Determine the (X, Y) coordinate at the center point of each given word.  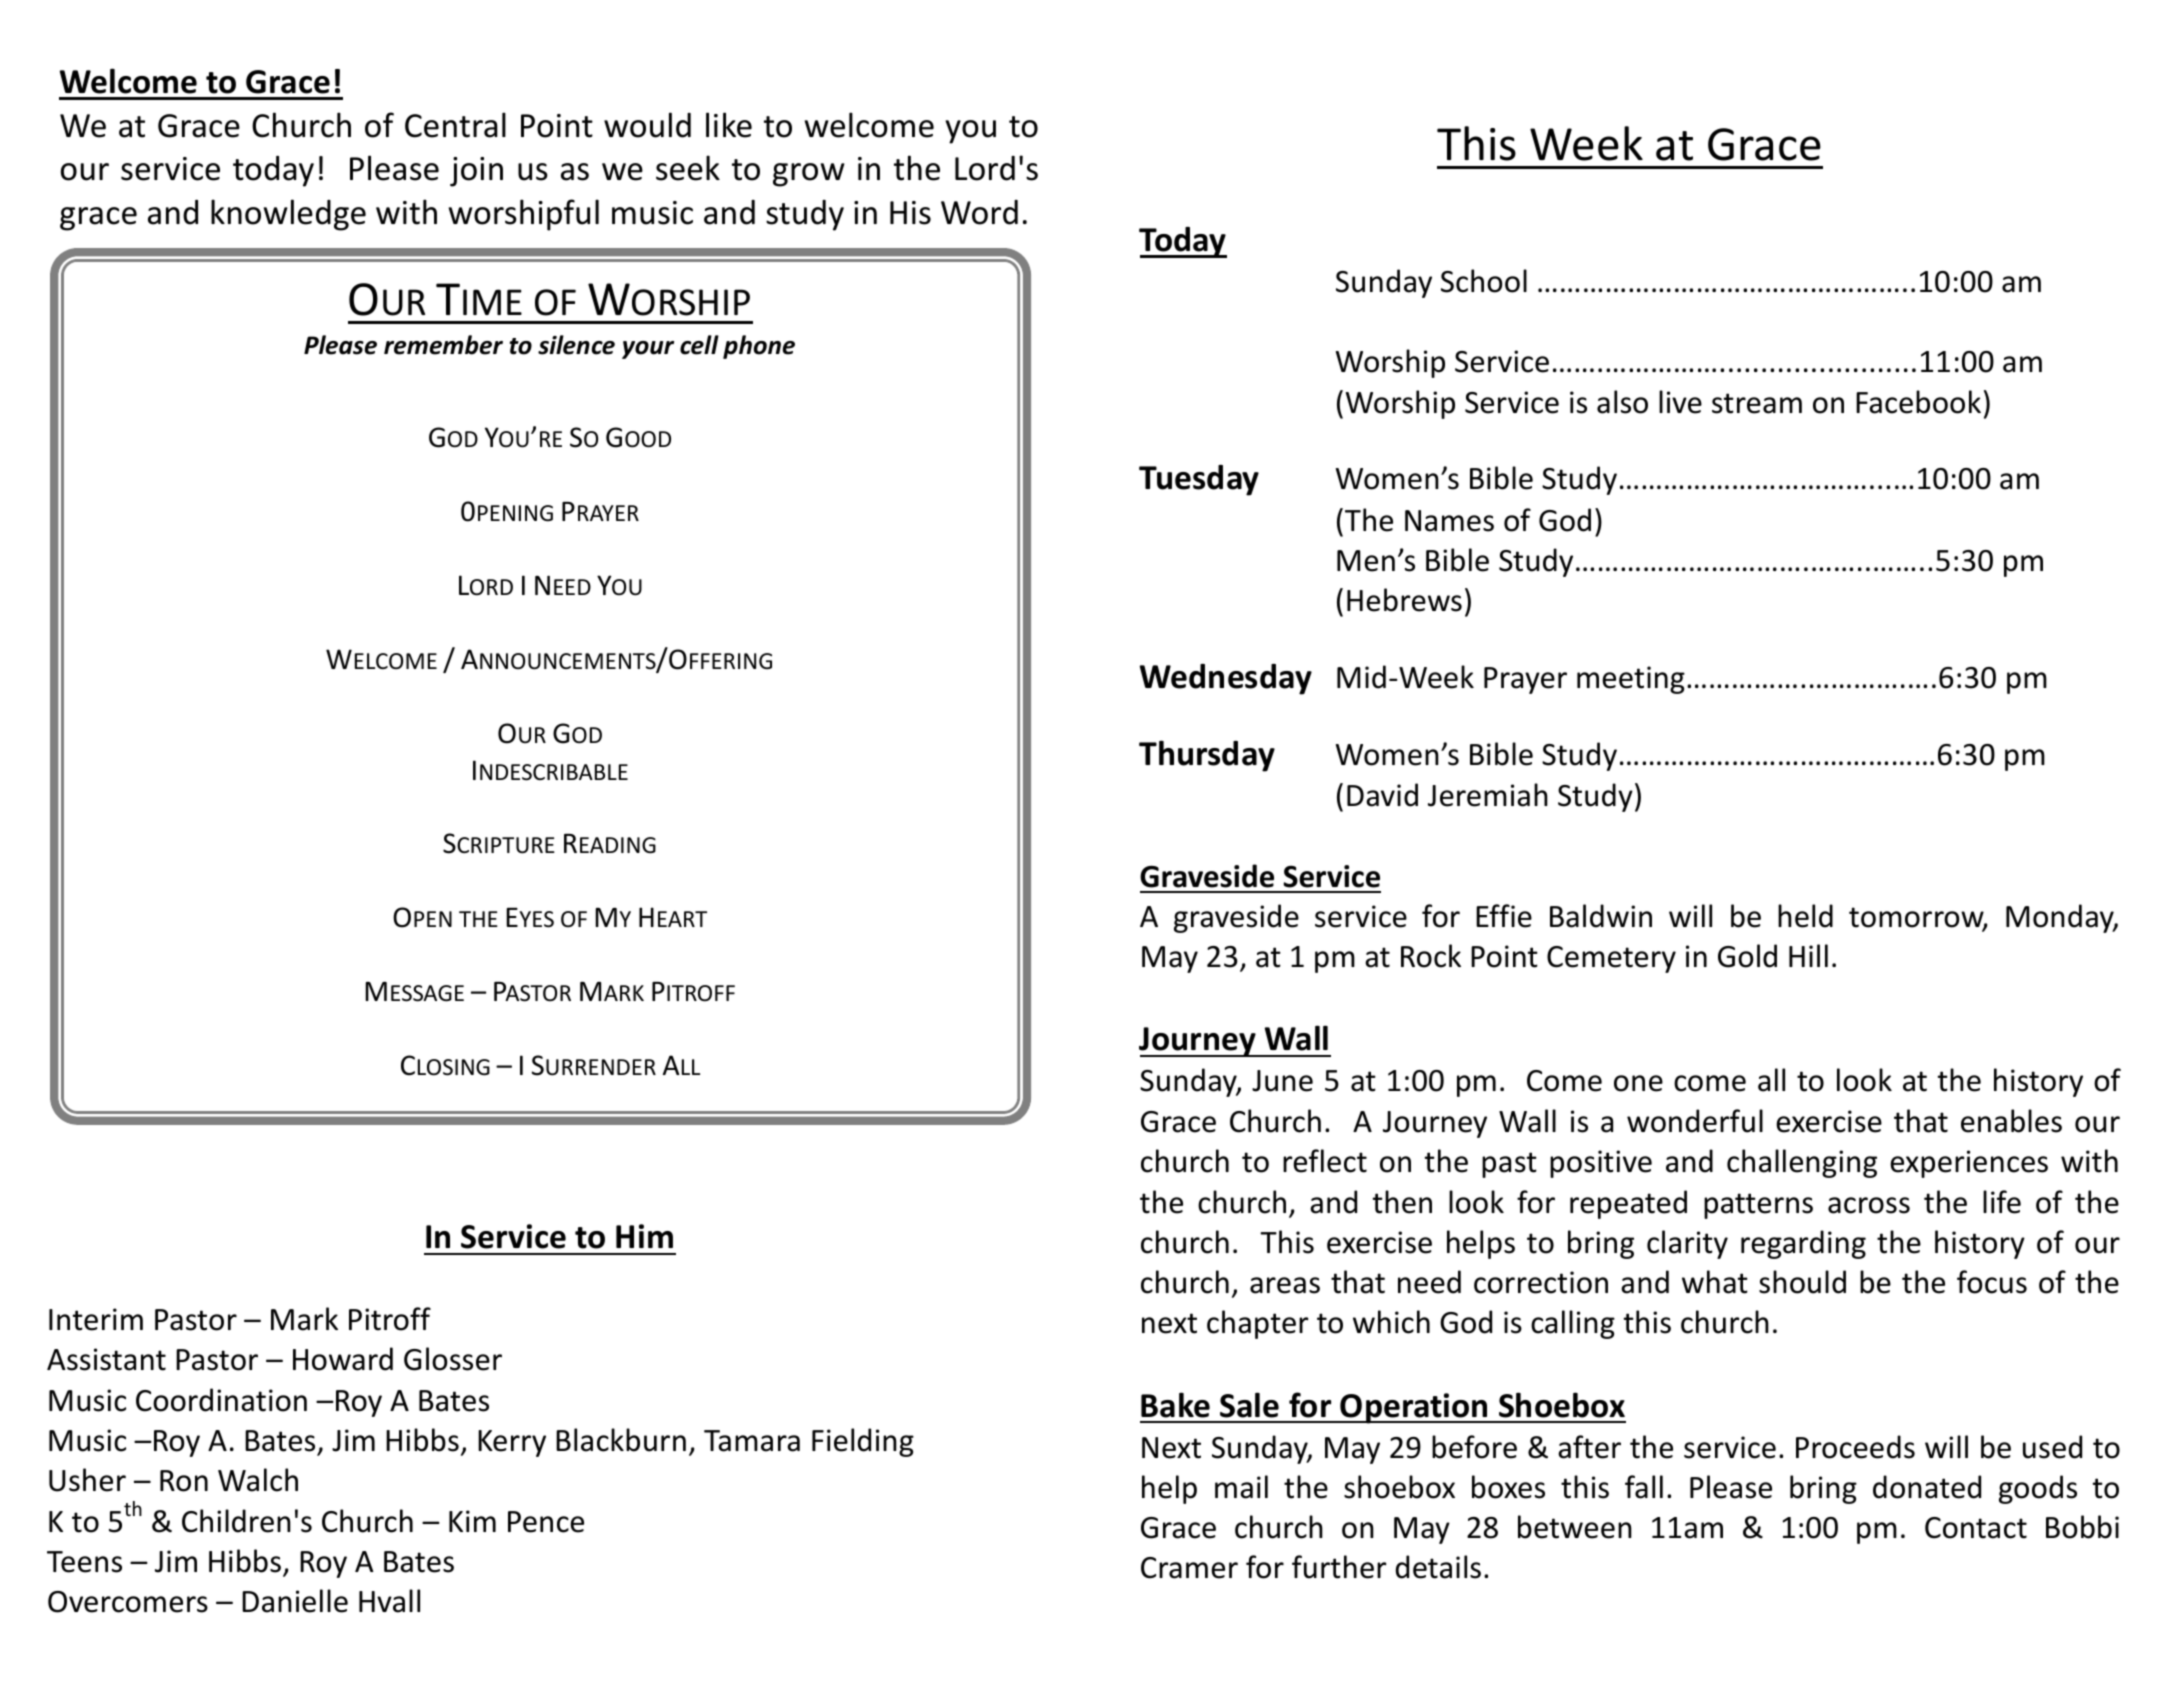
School (1484, 281)
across (1869, 1205)
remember (443, 345)
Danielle (295, 1601)
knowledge (288, 215)
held (1805, 916)
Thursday (1207, 756)
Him (644, 1236)
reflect (1325, 1161)
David (1382, 795)
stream (1757, 403)
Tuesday (1199, 480)
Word (979, 212)
